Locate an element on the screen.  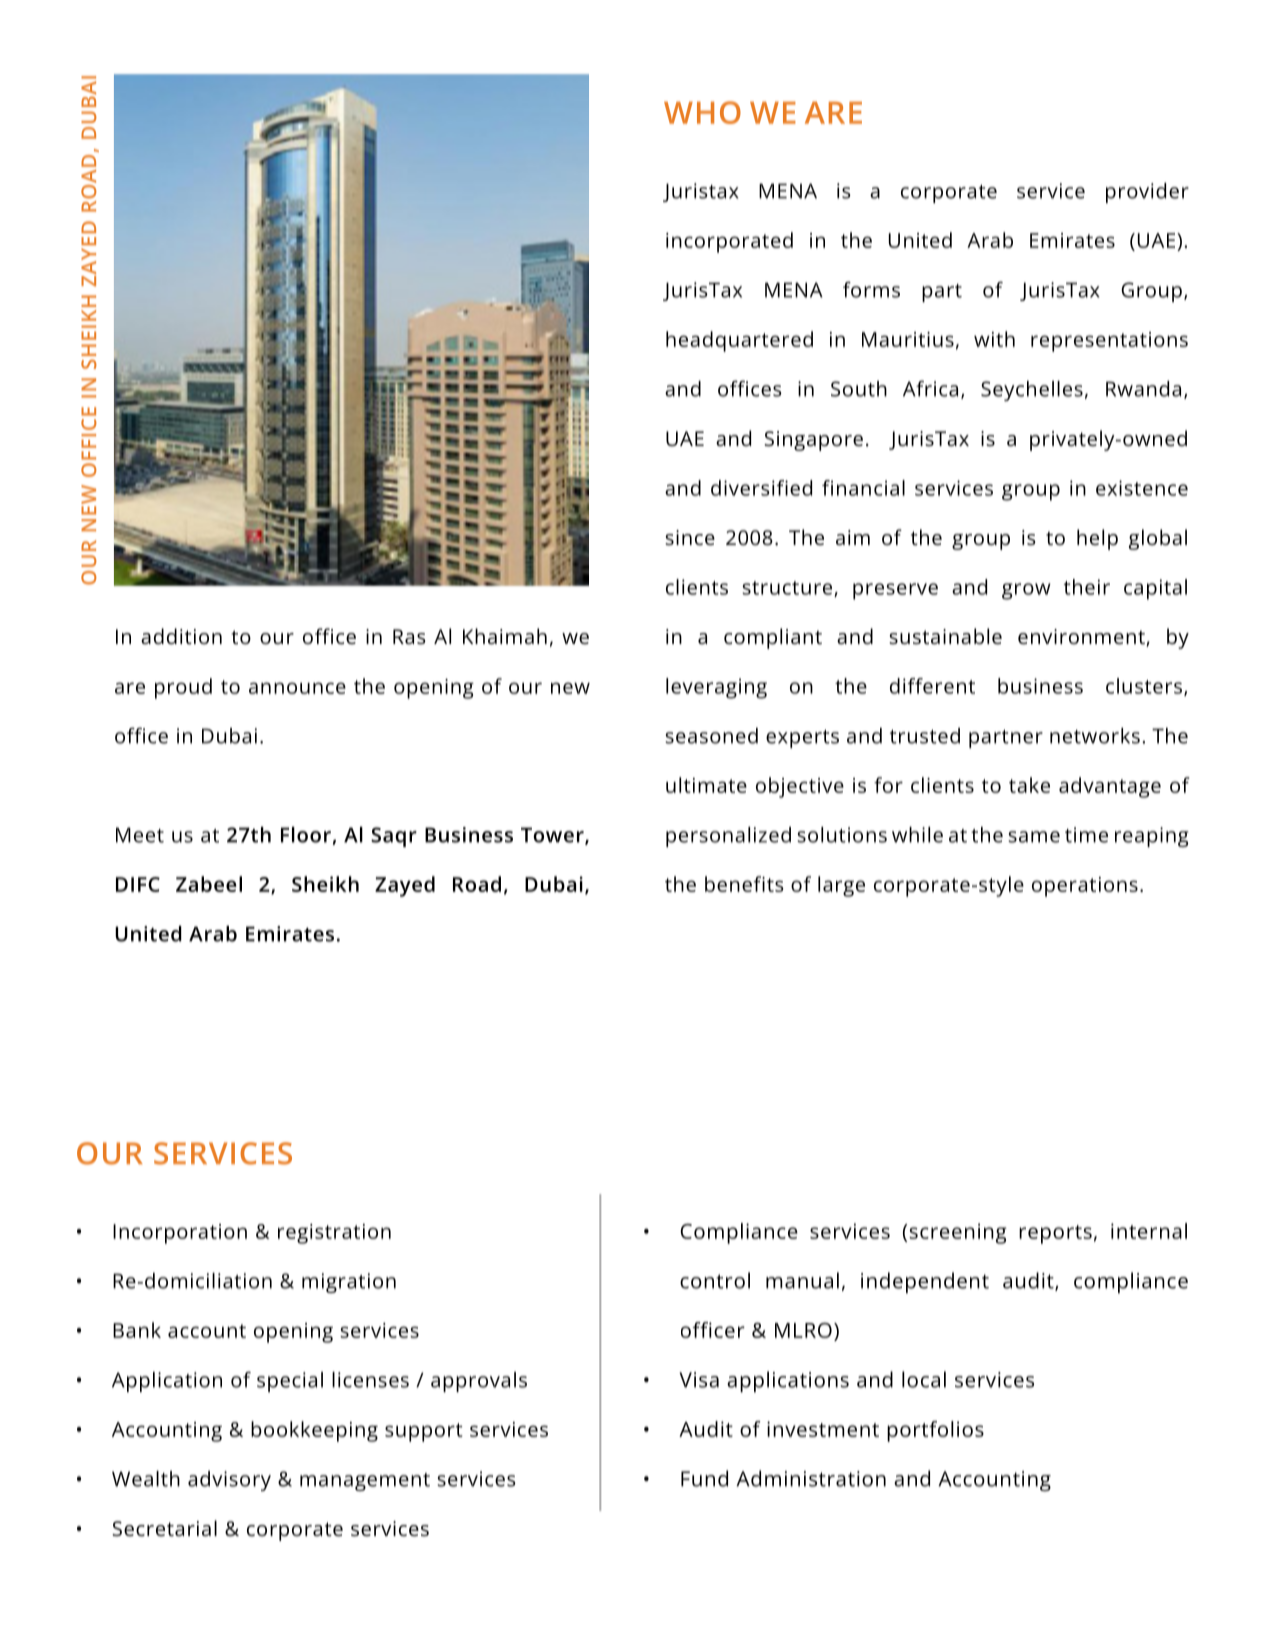
benefits is located at coordinates (744, 884).
